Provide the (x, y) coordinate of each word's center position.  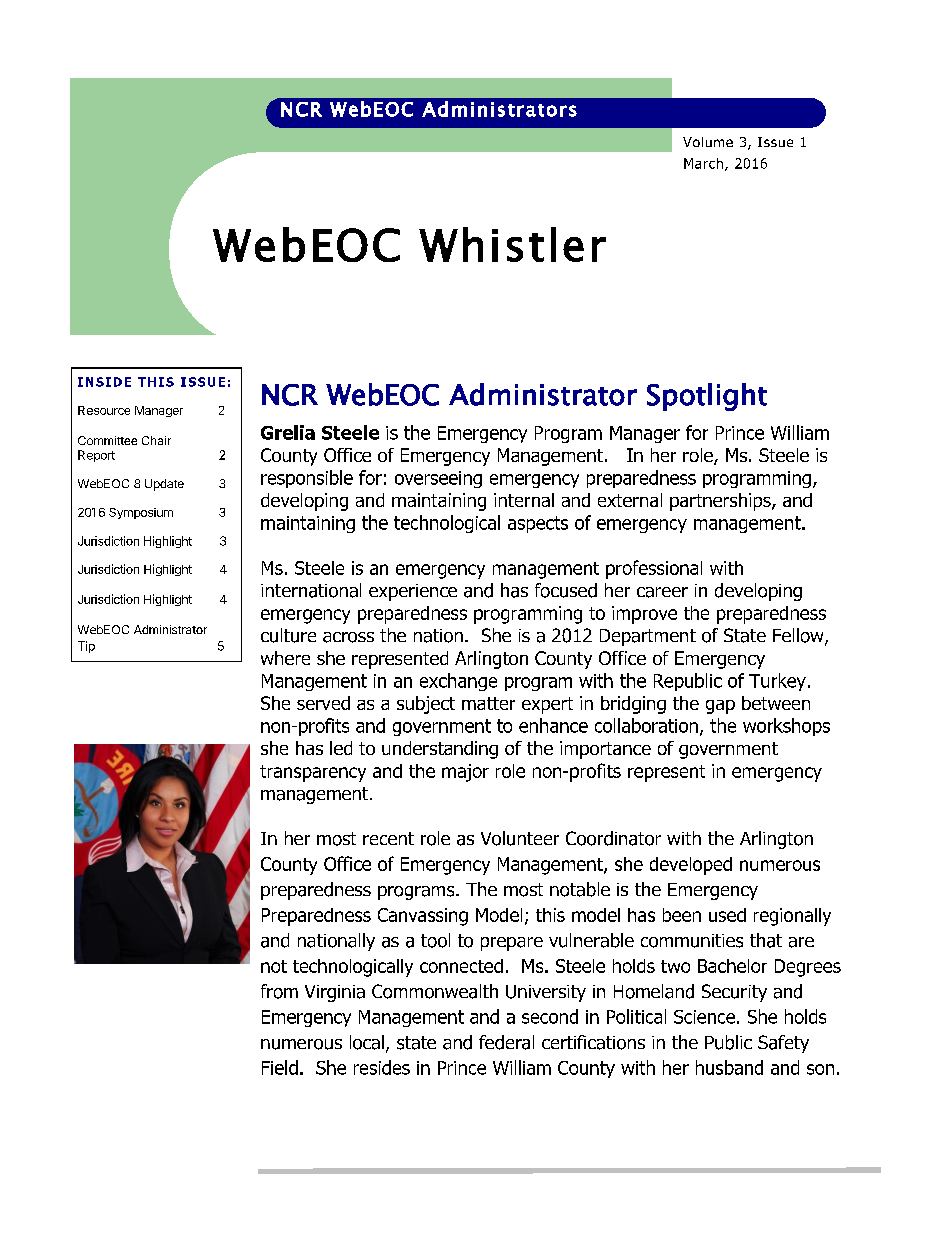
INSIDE (104, 382)
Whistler (512, 244)
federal (506, 1042)
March (703, 163)
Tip (86, 647)
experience (413, 592)
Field (280, 1067)
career (662, 592)
